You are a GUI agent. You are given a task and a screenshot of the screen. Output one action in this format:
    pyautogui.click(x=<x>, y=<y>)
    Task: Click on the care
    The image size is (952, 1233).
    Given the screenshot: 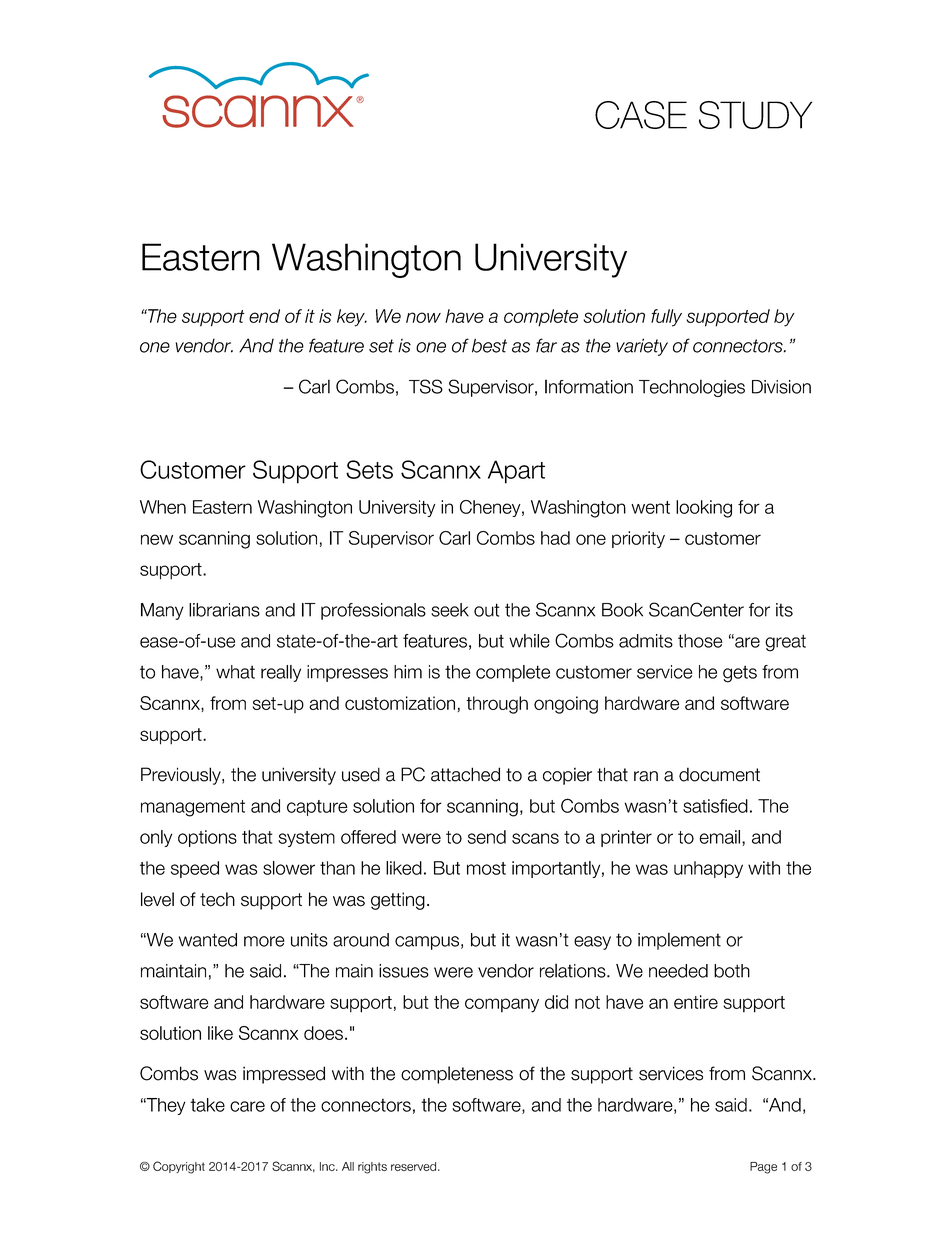 What is the action you would take?
    pyautogui.click(x=247, y=1106)
